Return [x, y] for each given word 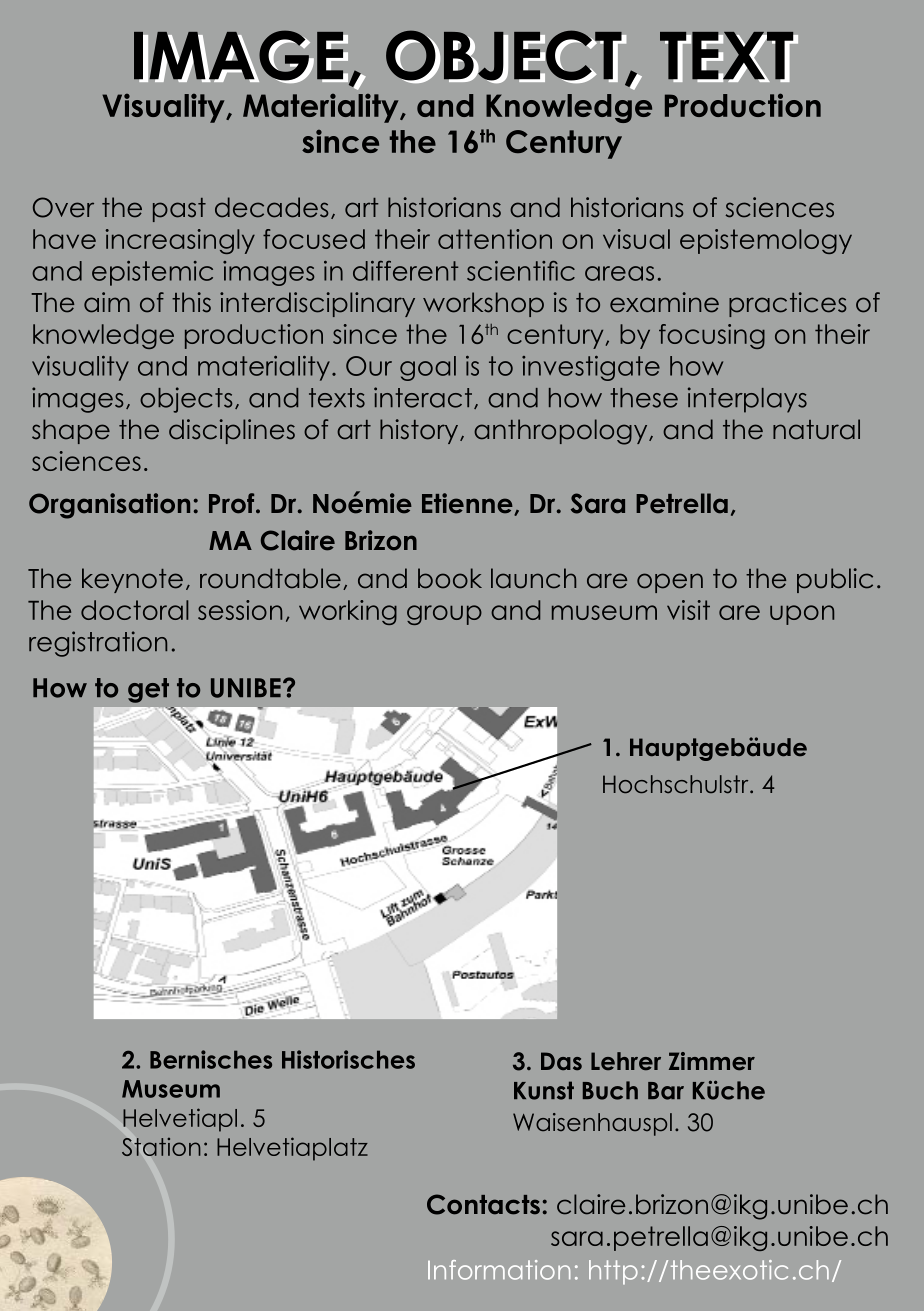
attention [495, 239]
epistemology [766, 241]
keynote [132, 580]
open [670, 583]
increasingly [180, 241]
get [148, 690]
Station [161, 1146]
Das [561, 1061]
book [450, 578]
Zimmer [712, 1061]
